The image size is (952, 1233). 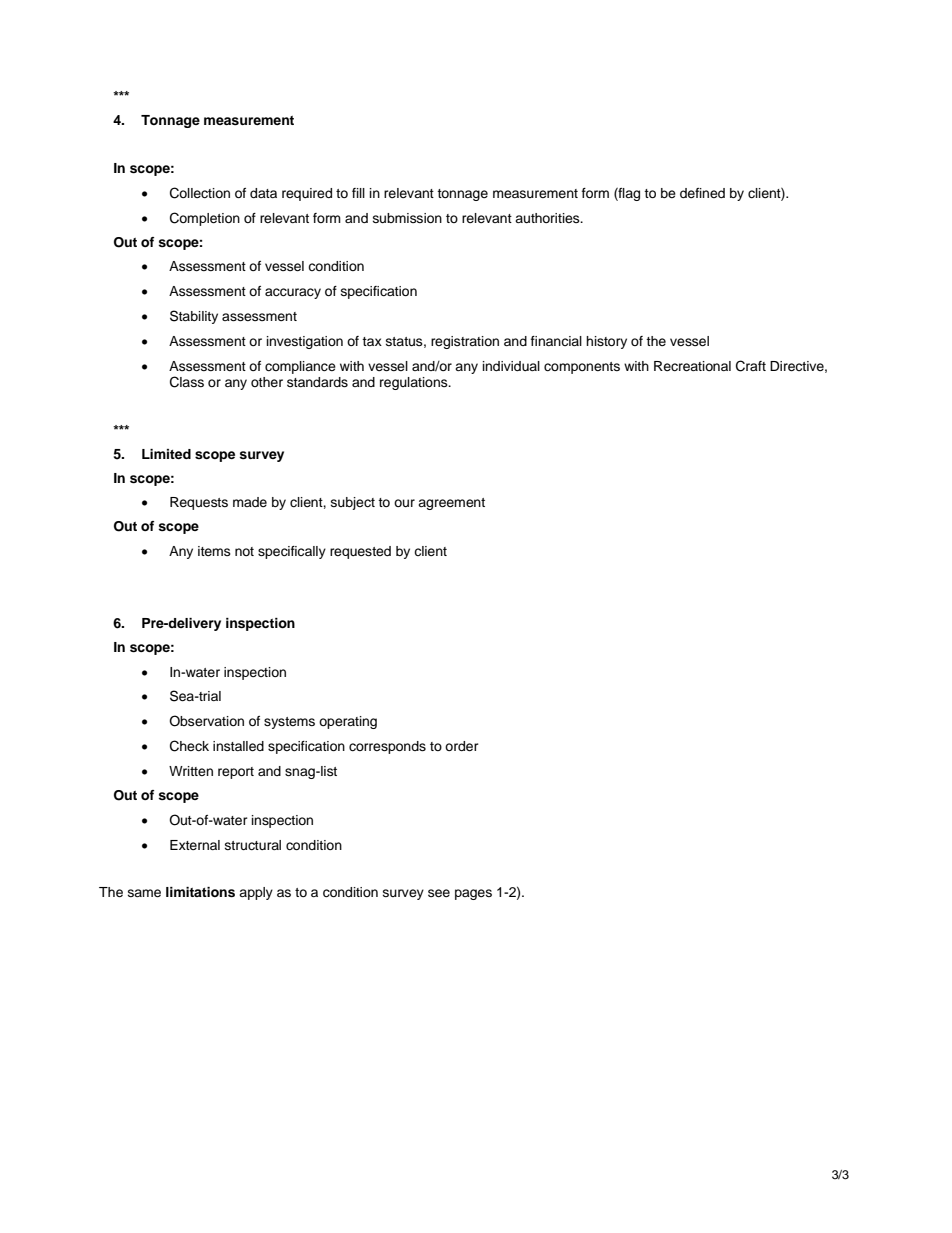 What do you see at coordinates (462, 746) in the image?
I see `order` at bounding box center [462, 746].
